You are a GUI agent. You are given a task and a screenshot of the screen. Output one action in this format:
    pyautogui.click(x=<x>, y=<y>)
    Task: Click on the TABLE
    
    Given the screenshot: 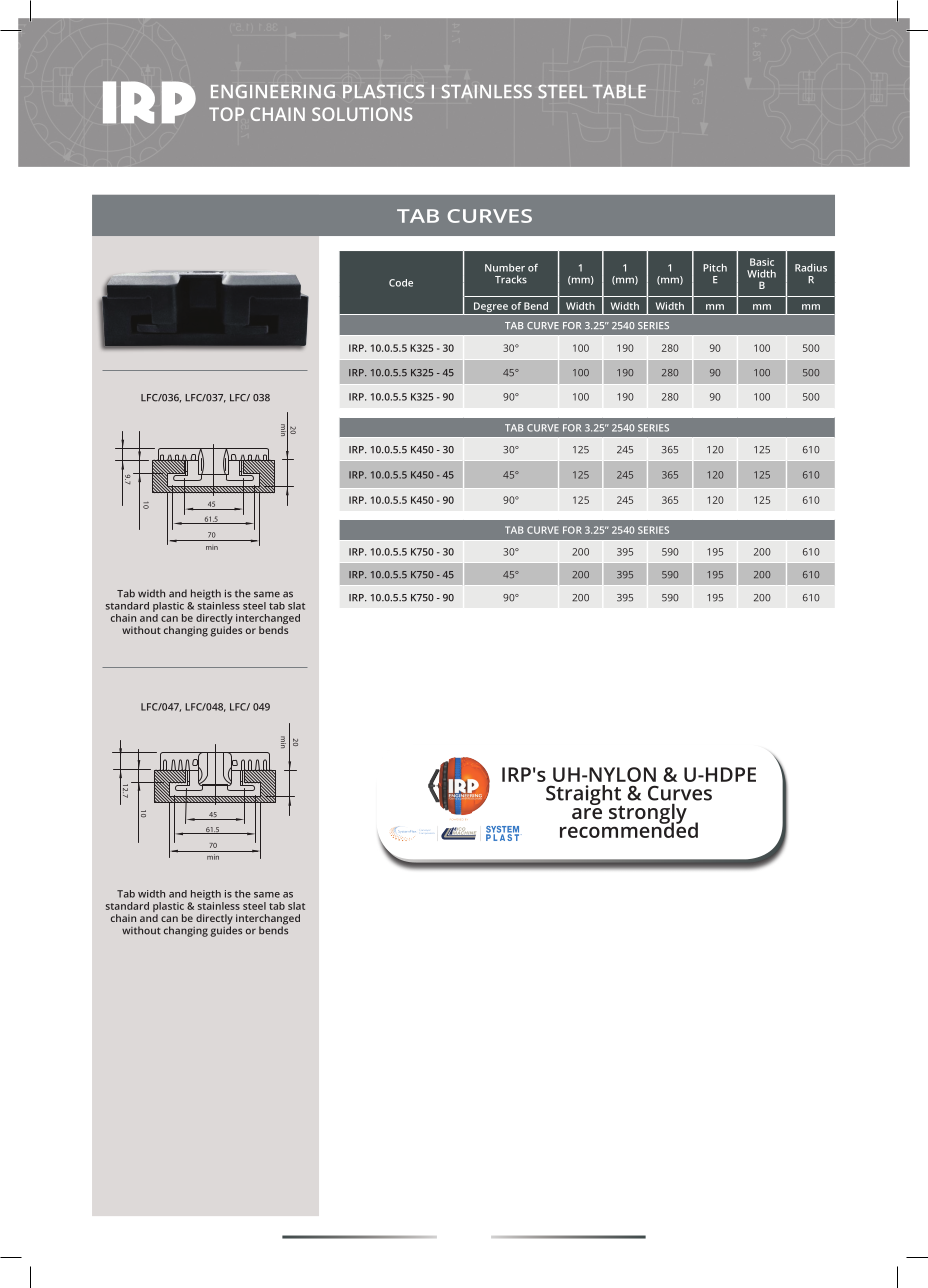 What is the action you would take?
    pyautogui.click(x=619, y=91)
